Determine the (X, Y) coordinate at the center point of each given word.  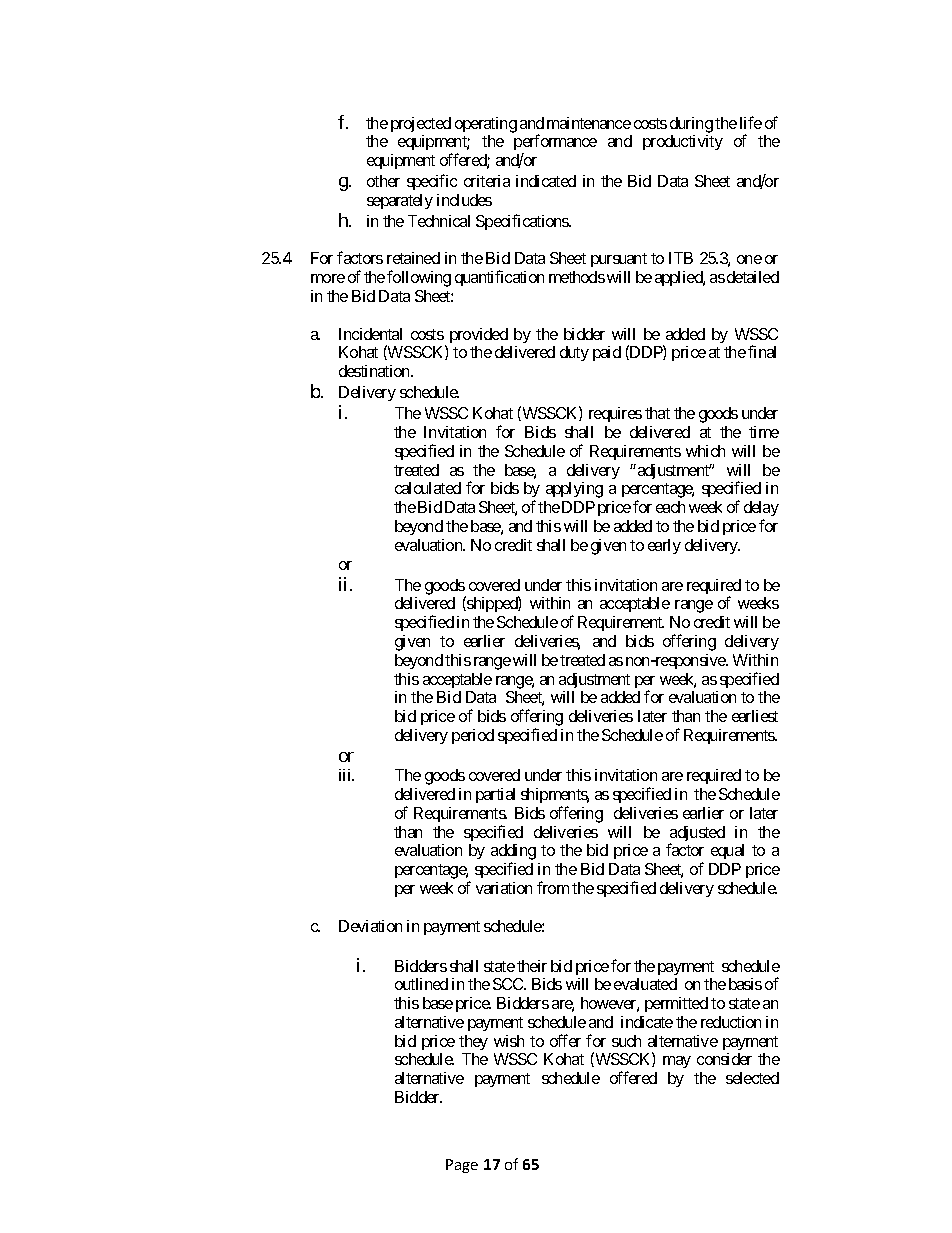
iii (346, 775)
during (691, 125)
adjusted (697, 835)
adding (513, 853)
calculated (428, 488)
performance (555, 144)
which (705, 451)
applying (574, 490)
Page (462, 1166)
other (383, 181)
